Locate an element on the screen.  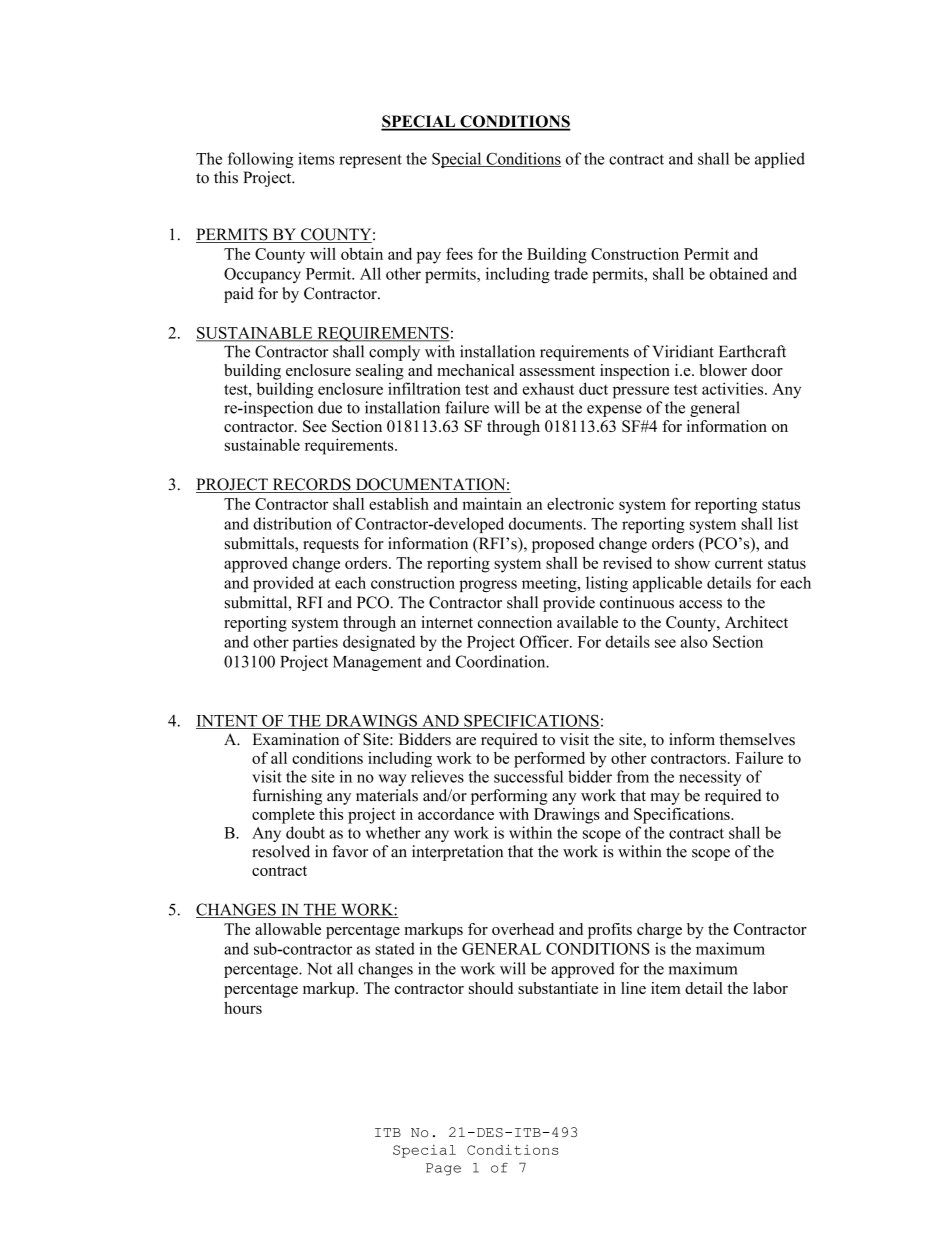
overhead is located at coordinates (523, 929).
